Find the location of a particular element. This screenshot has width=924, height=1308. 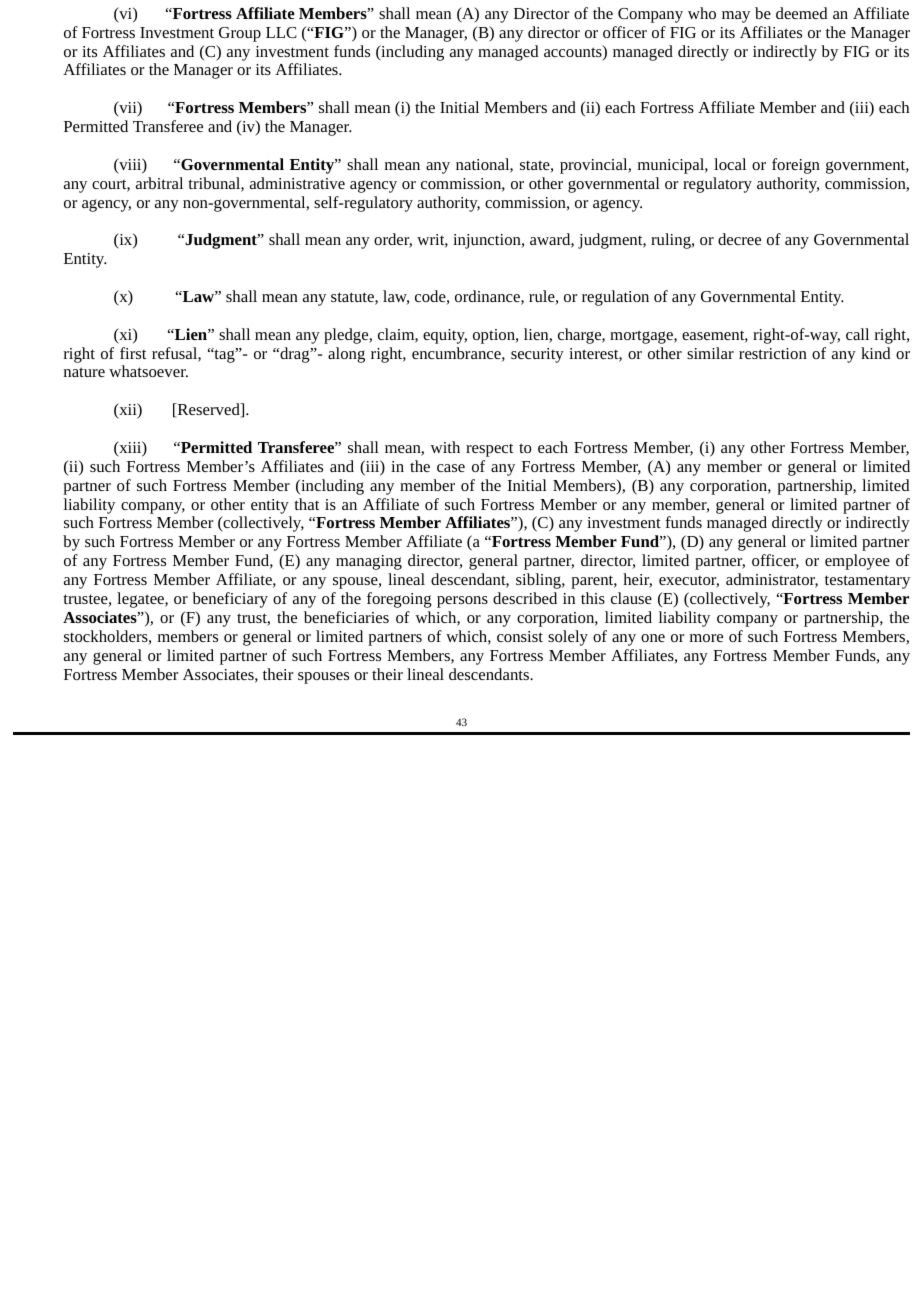

with is located at coordinates (445, 447).
